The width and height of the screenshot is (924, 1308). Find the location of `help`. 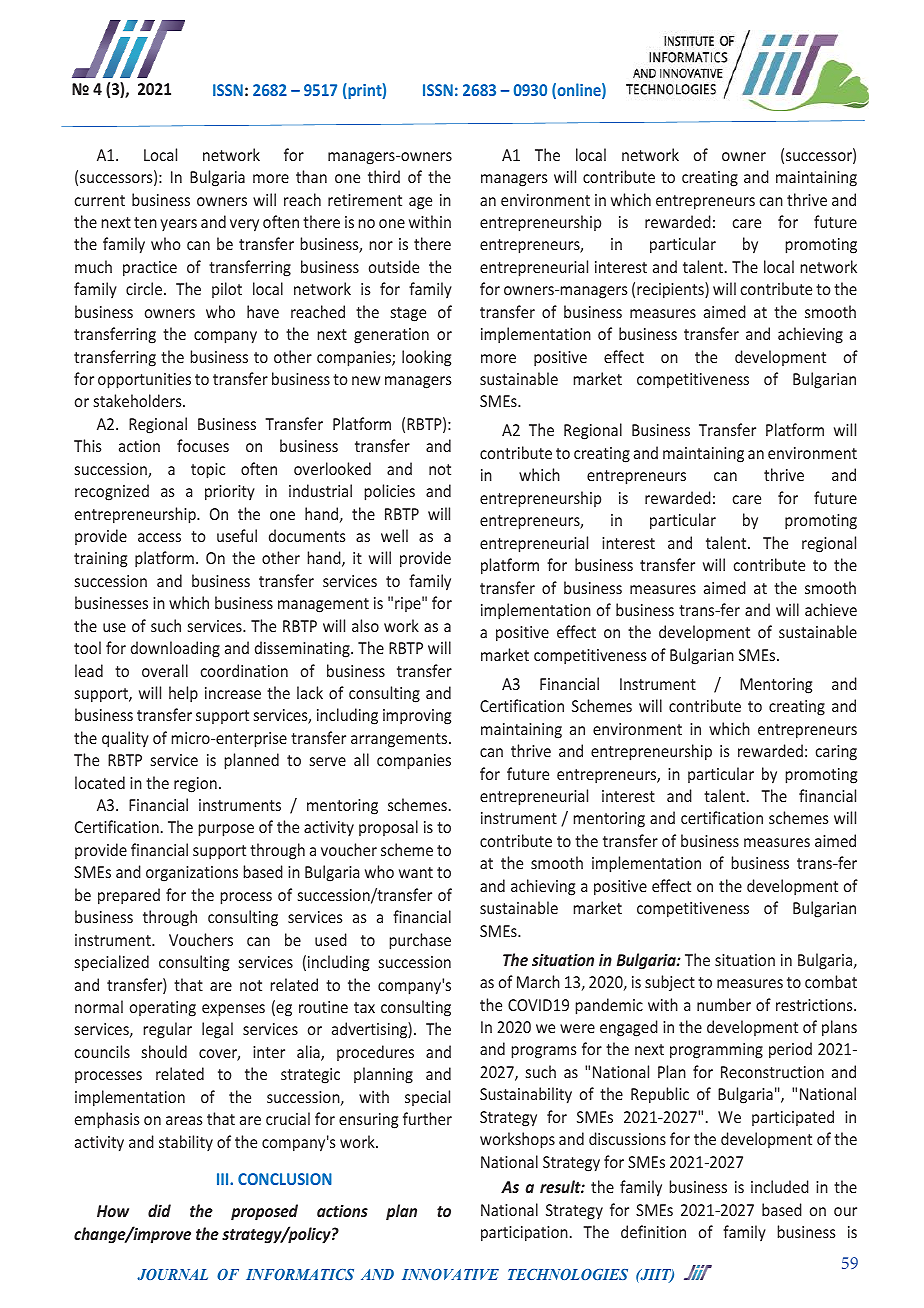

help is located at coordinates (183, 694).
